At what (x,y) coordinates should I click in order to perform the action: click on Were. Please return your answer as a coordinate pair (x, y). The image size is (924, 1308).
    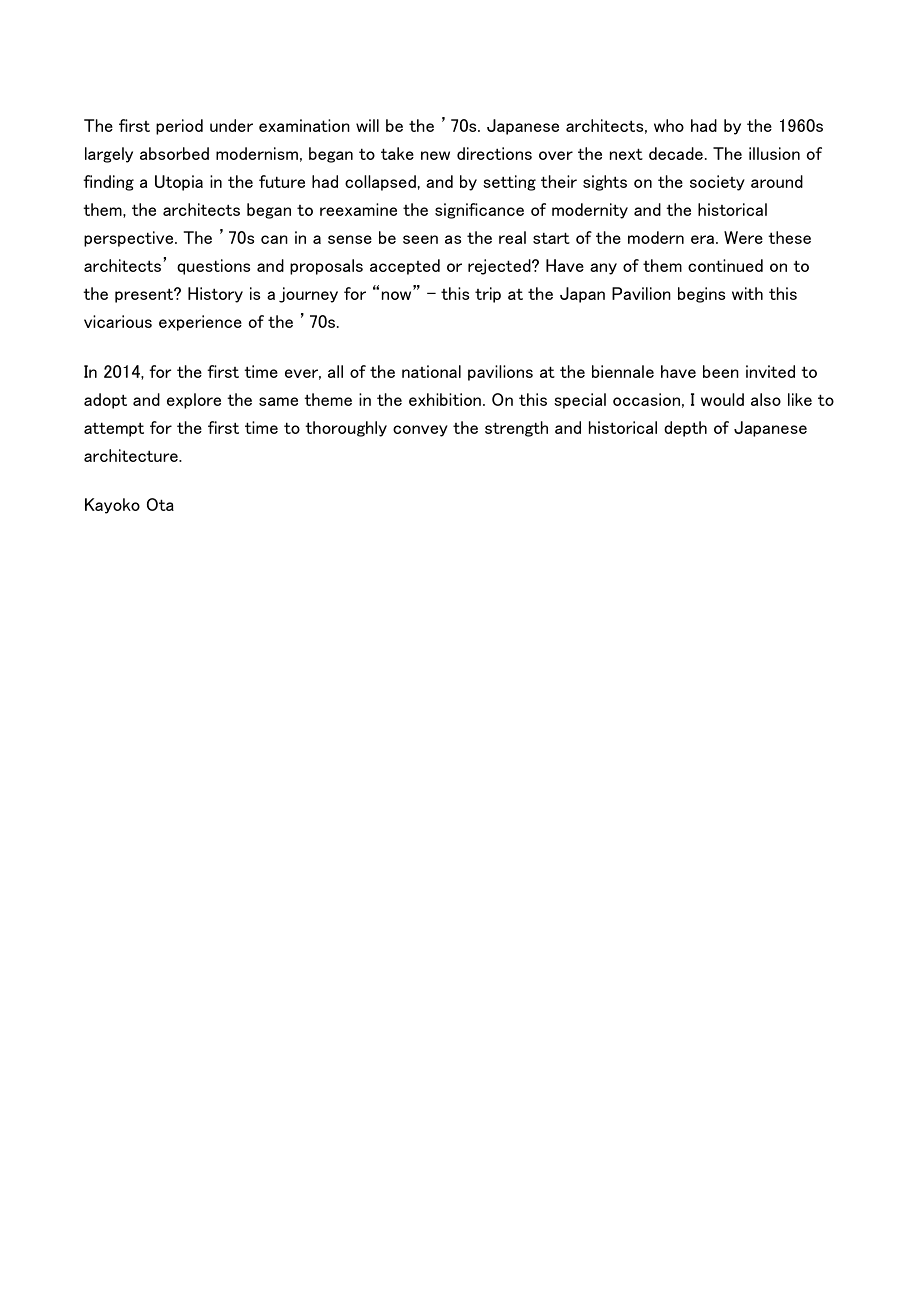
    Looking at the image, I should click on (743, 237).
